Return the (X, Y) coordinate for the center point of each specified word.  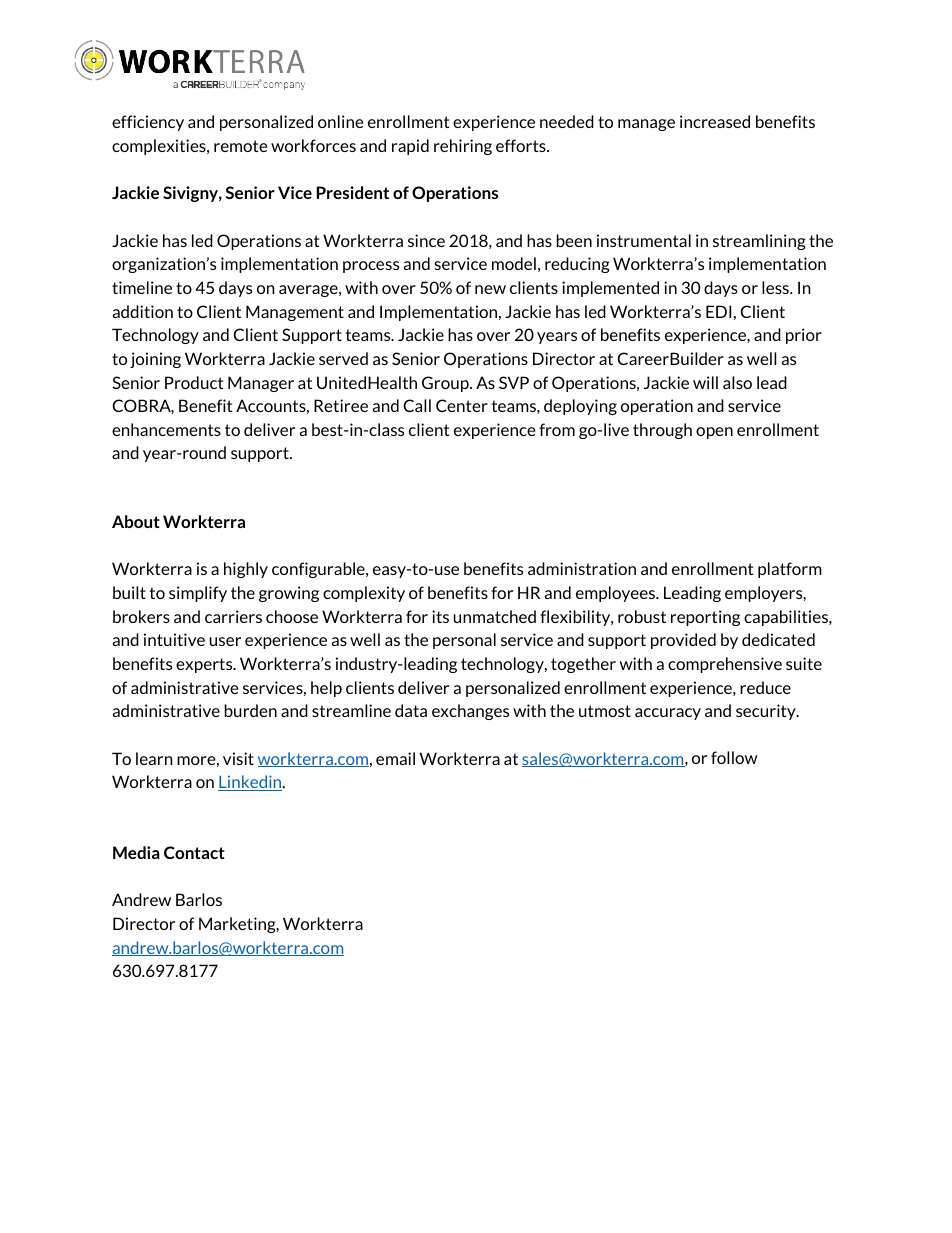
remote (241, 146)
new (490, 289)
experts (205, 665)
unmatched (494, 616)
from (557, 429)
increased (715, 121)
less (776, 287)
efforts (522, 145)
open (714, 433)
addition (143, 311)
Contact (194, 852)
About (136, 521)
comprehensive (725, 665)
